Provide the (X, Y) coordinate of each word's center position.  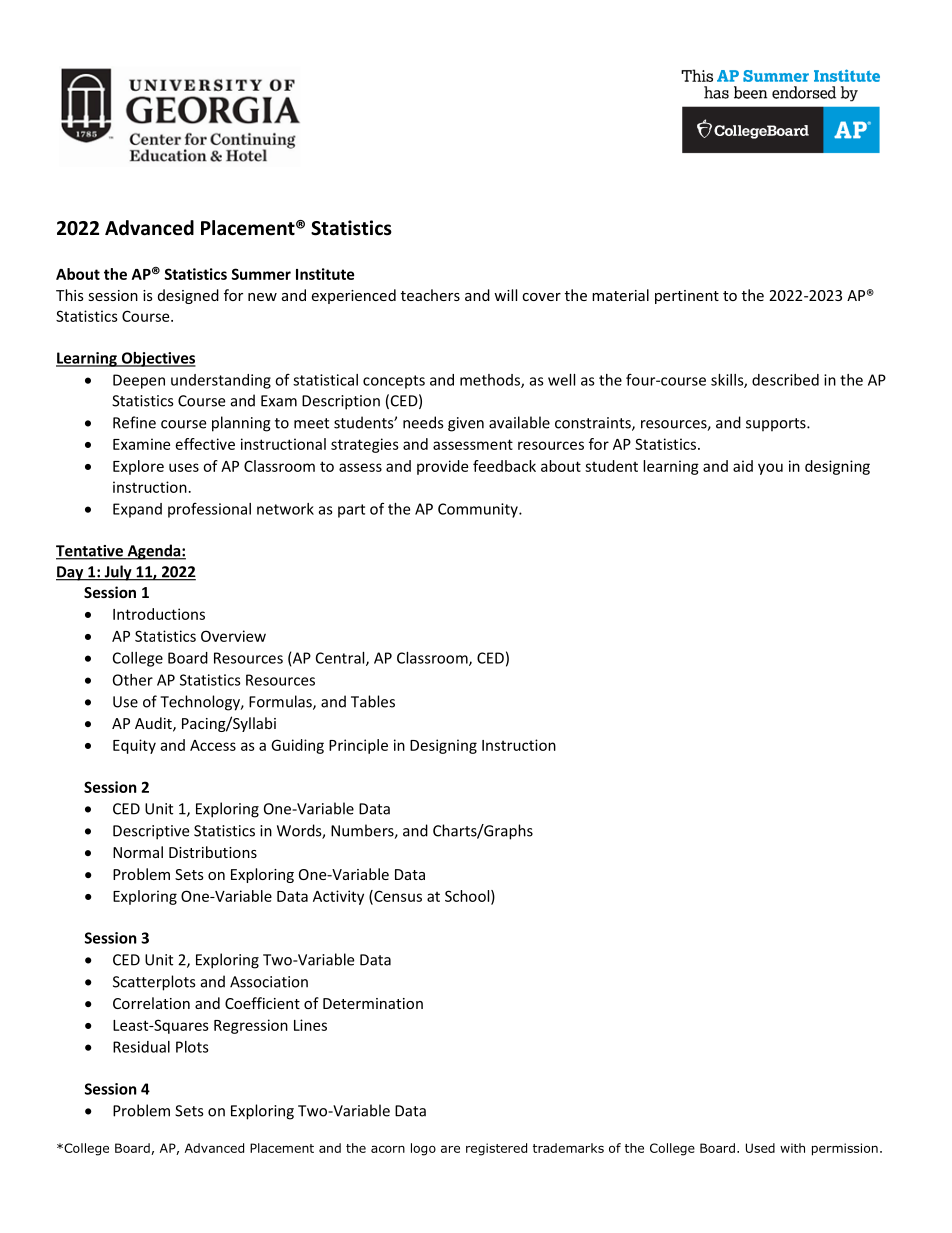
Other (133, 680)
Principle (358, 746)
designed (188, 296)
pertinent (687, 297)
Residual (141, 1047)
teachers (430, 295)
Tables (373, 701)
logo (423, 1149)
